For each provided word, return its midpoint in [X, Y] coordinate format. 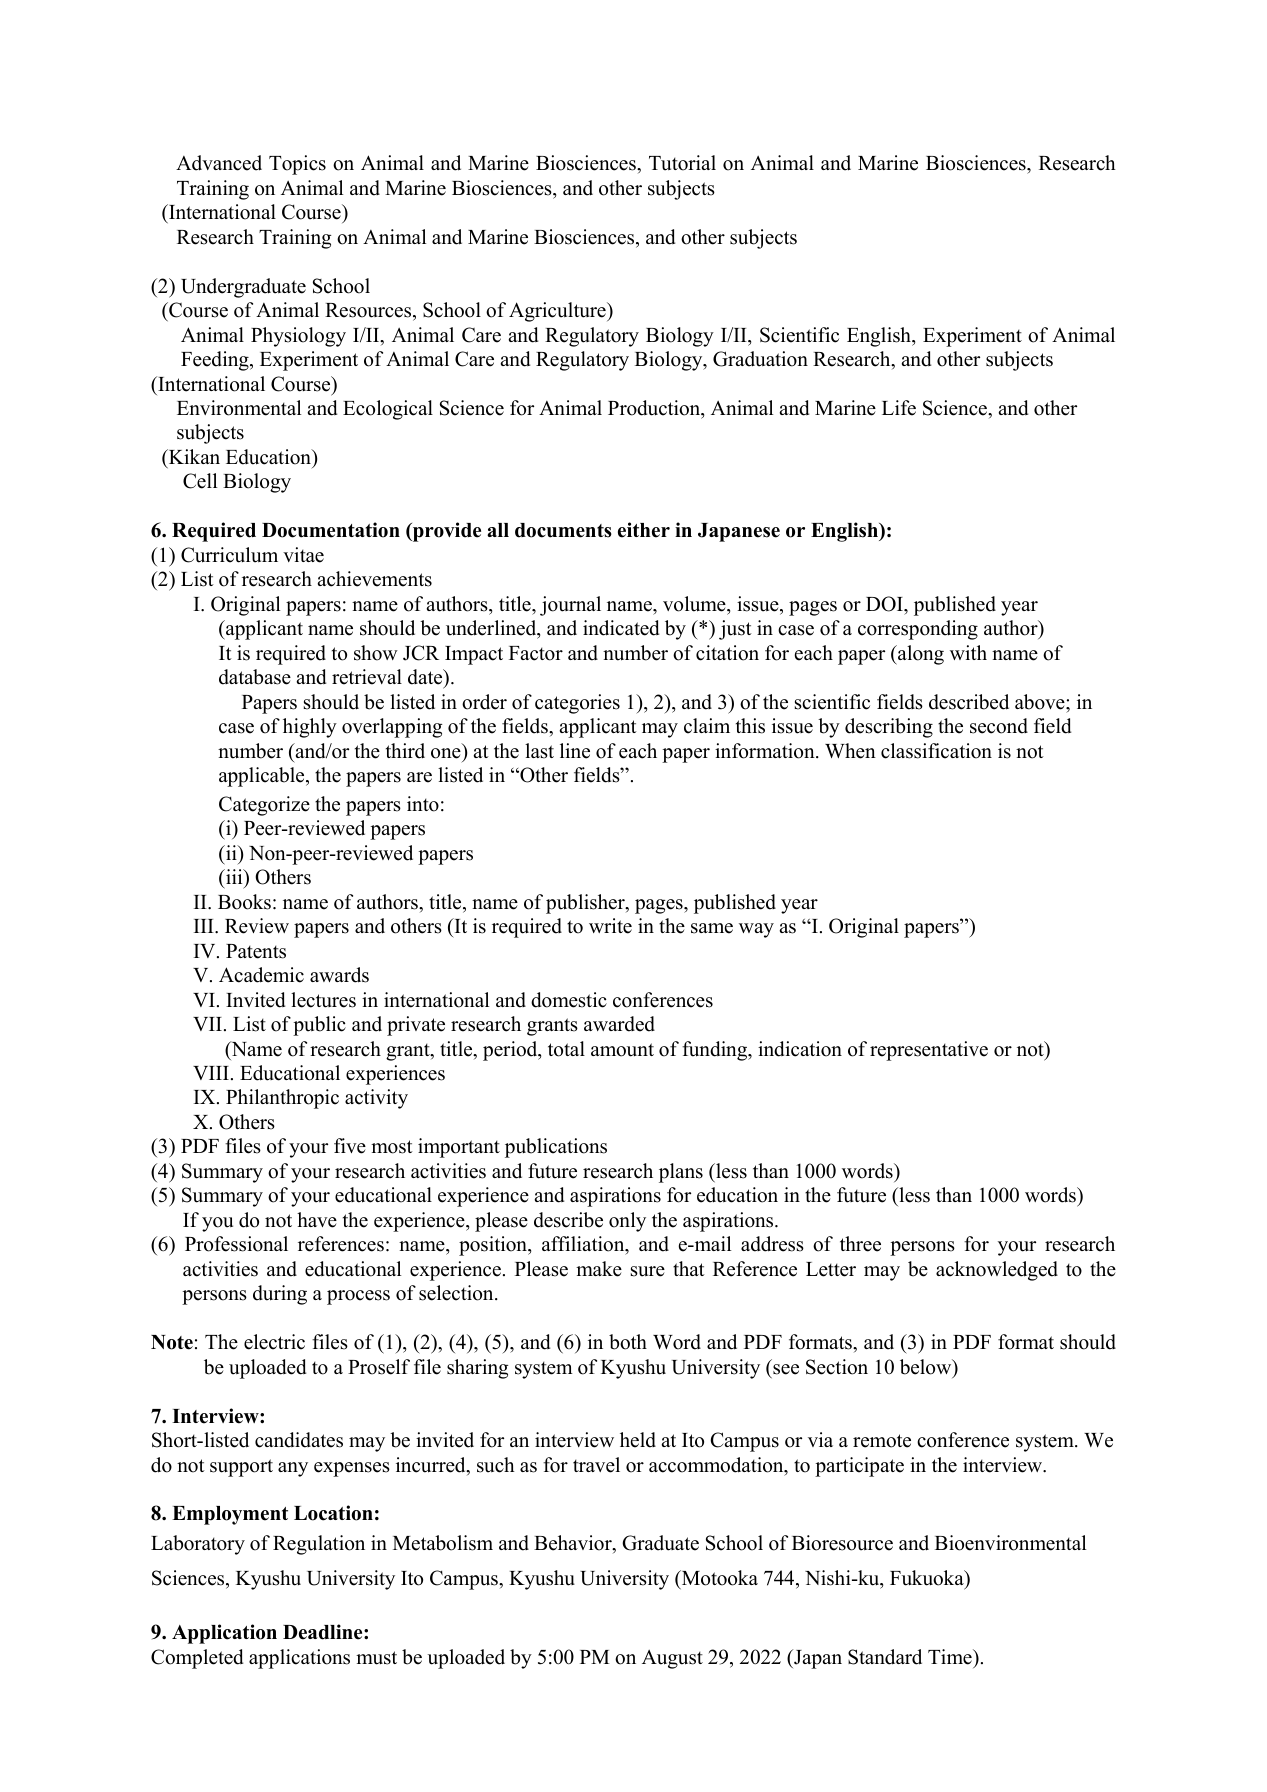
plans [681, 1173]
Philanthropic [282, 1099]
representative [929, 1051]
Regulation [319, 1545]
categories [577, 704]
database [255, 677]
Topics [297, 165]
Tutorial [682, 163]
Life [899, 408]
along [920, 655]
